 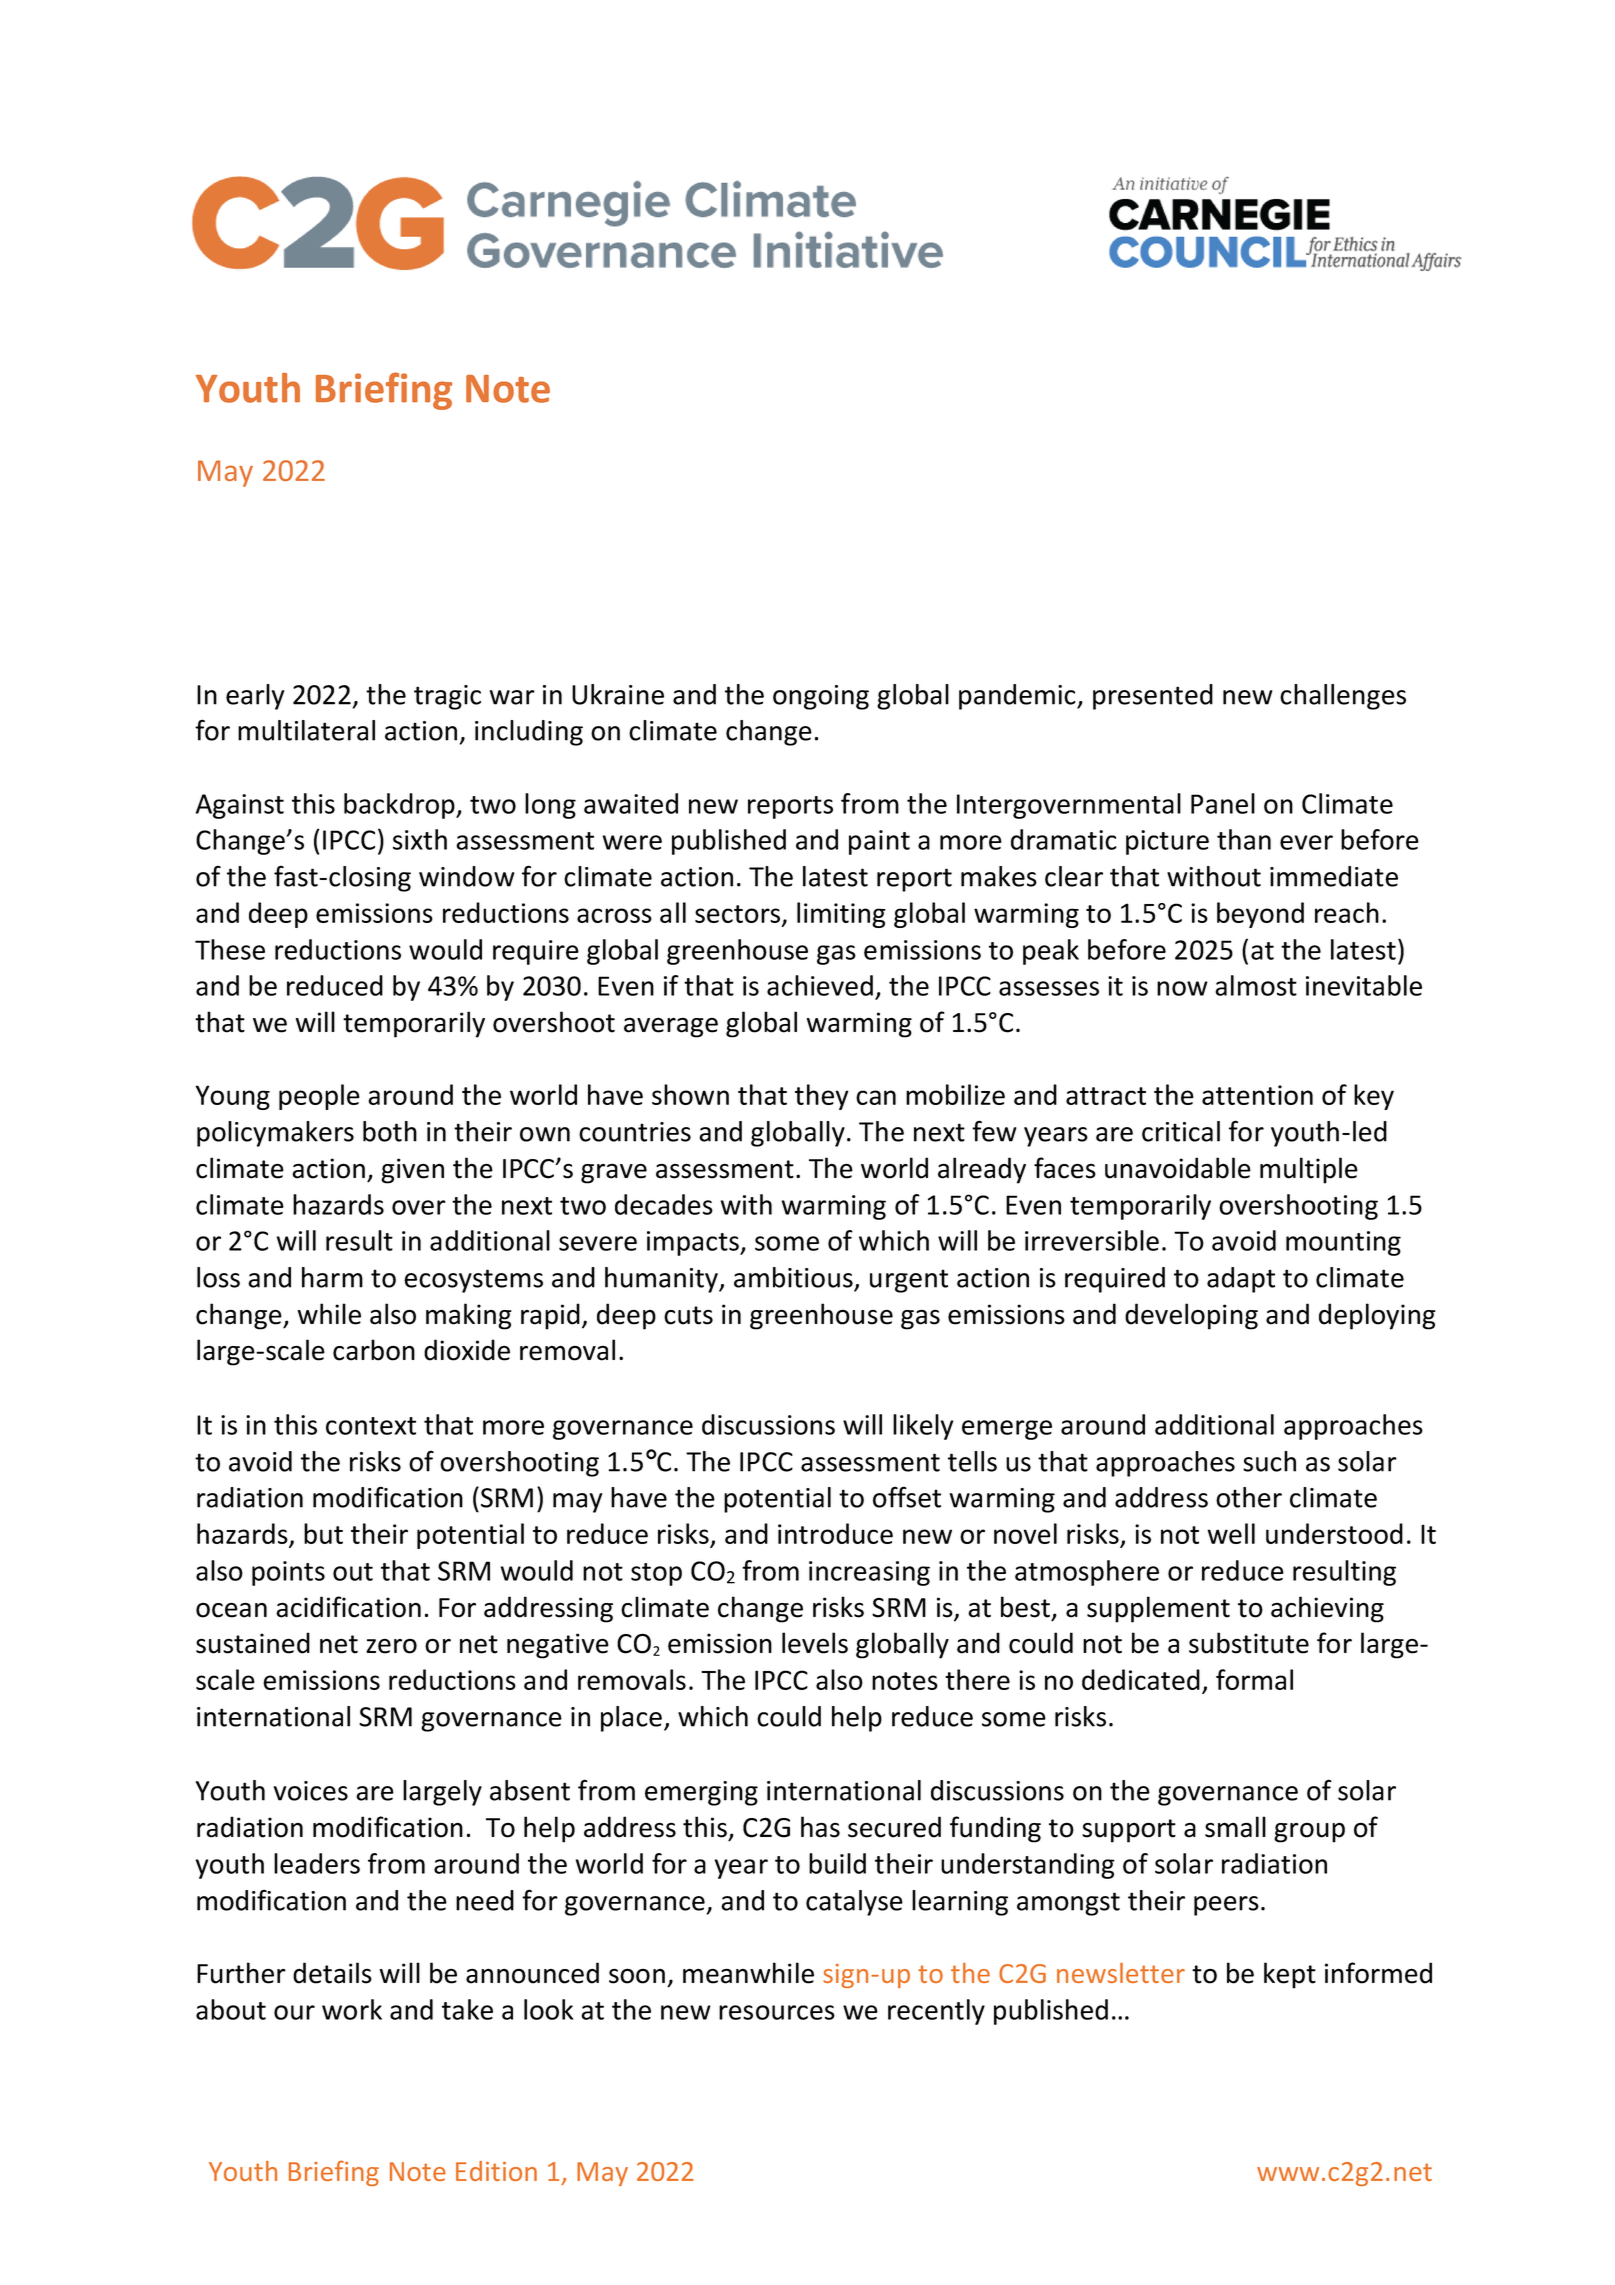 I want to click on kept, so click(x=1290, y=1975).
